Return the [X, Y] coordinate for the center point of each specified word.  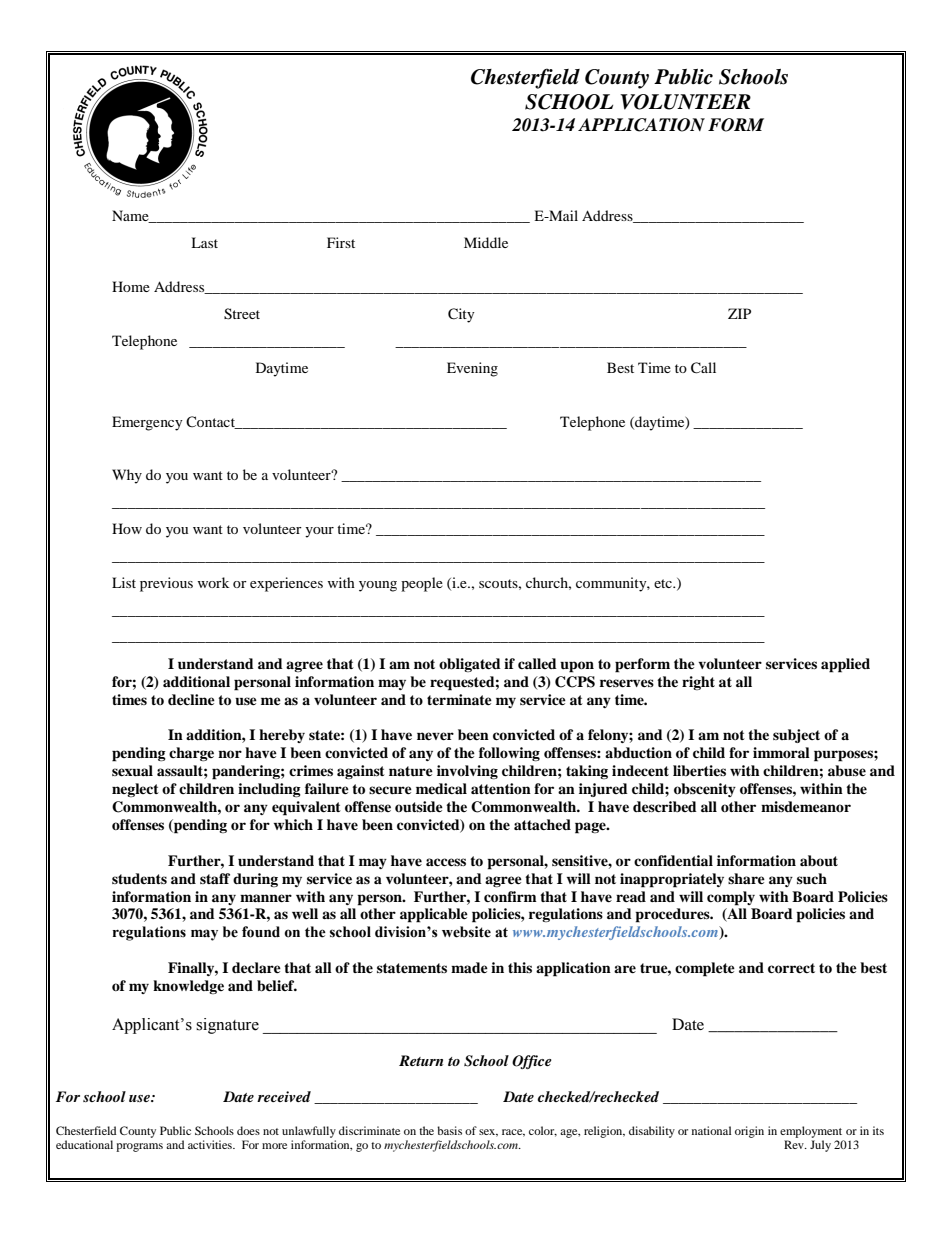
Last [204, 242]
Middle [486, 242]
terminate [459, 699]
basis [449, 1130]
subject [796, 736]
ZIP [739, 313]
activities [211, 1144]
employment [811, 1132]
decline [191, 699]
